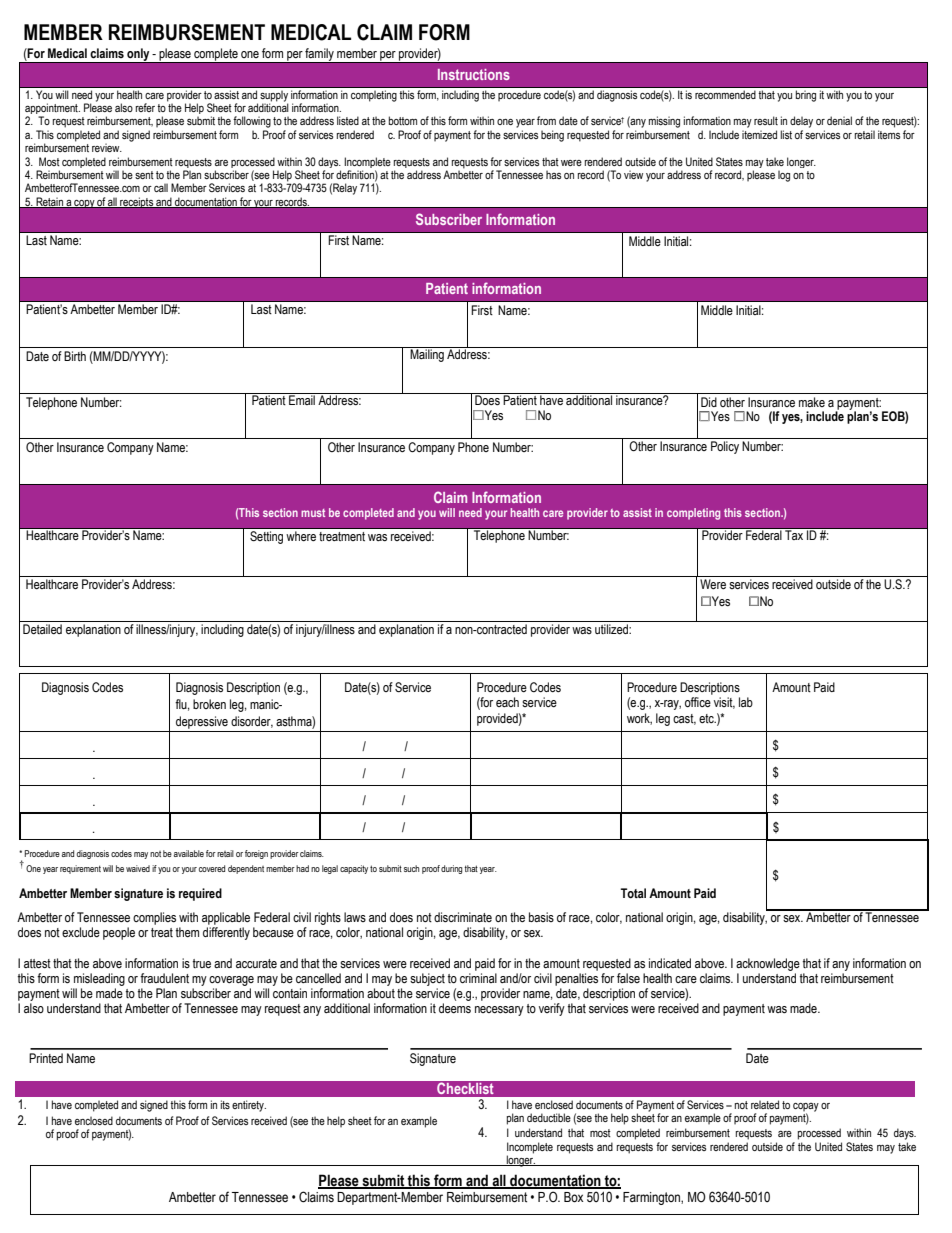 Image resolution: width=952 pixels, height=1233 pixels. Describe the element at coordinates (806, 1108) in the screenshot. I see `copay` at that location.
